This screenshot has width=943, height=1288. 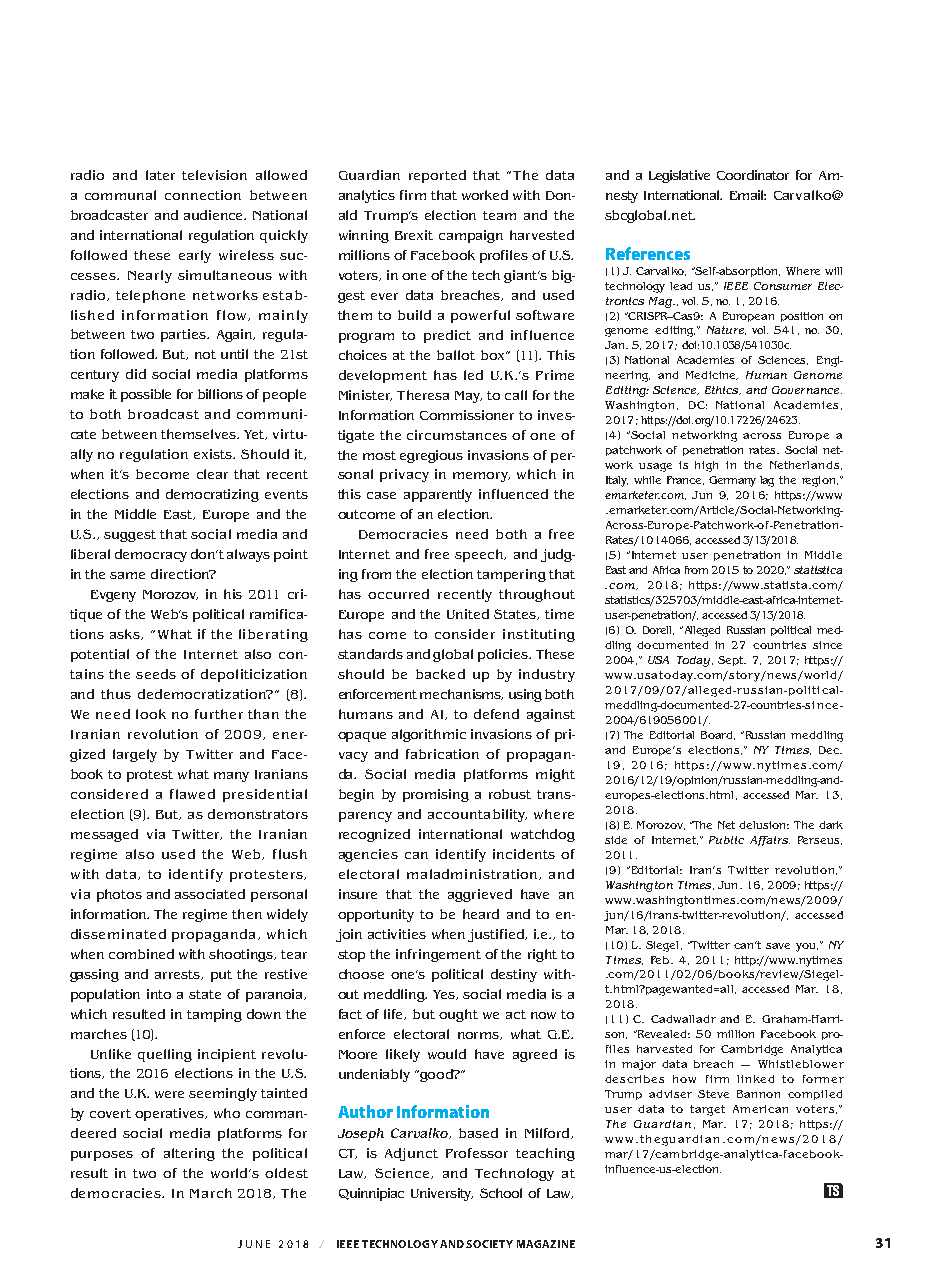 What do you see at coordinates (480, 555) in the screenshot?
I see `speech` at bounding box center [480, 555].
